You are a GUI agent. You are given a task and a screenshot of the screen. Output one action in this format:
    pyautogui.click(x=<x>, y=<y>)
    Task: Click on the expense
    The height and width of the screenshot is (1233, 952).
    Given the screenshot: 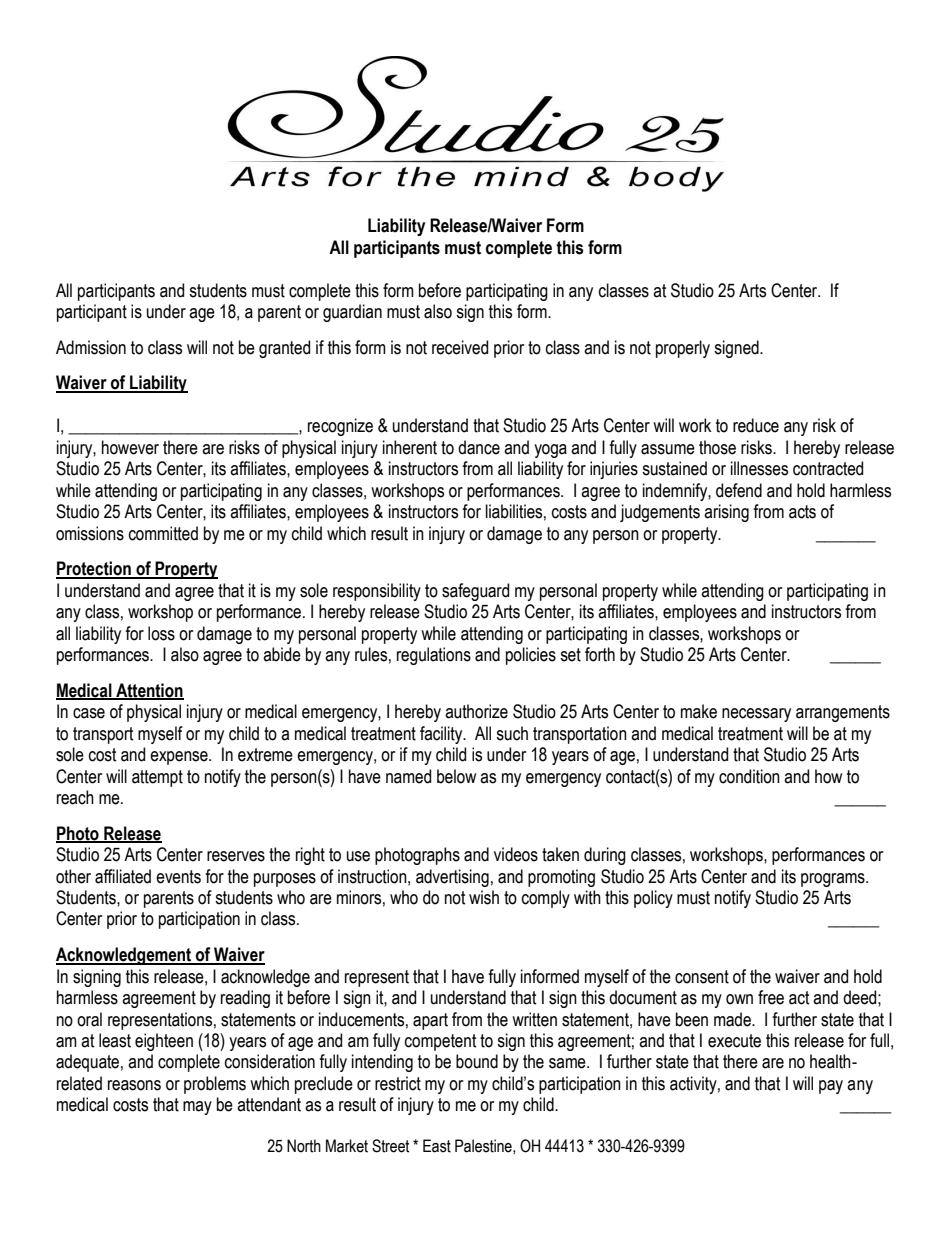 What is the action you would take?
    pyautogui.click(x=180, y=758)
